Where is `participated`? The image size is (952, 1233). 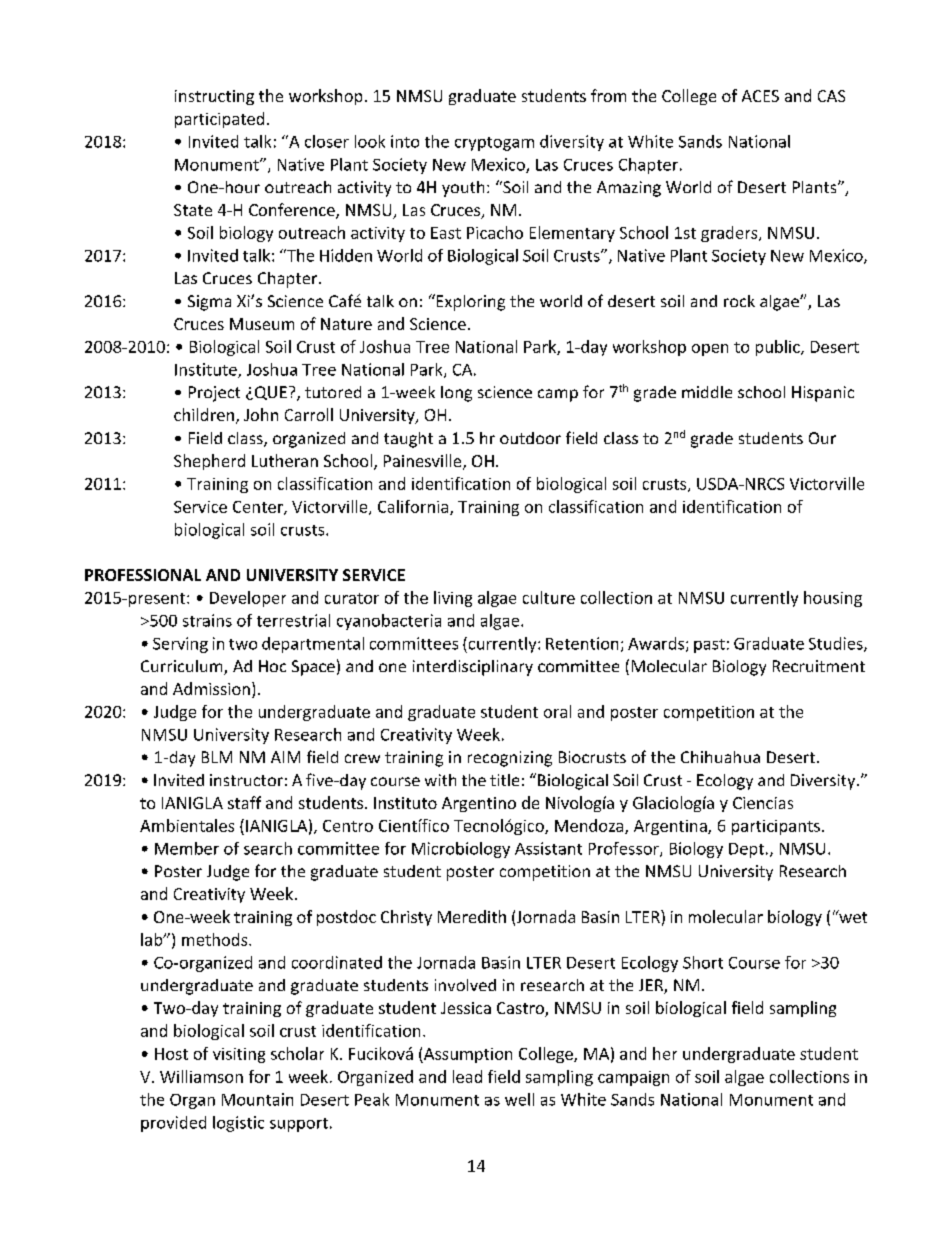 participated is located at coordinates (219, 120).
